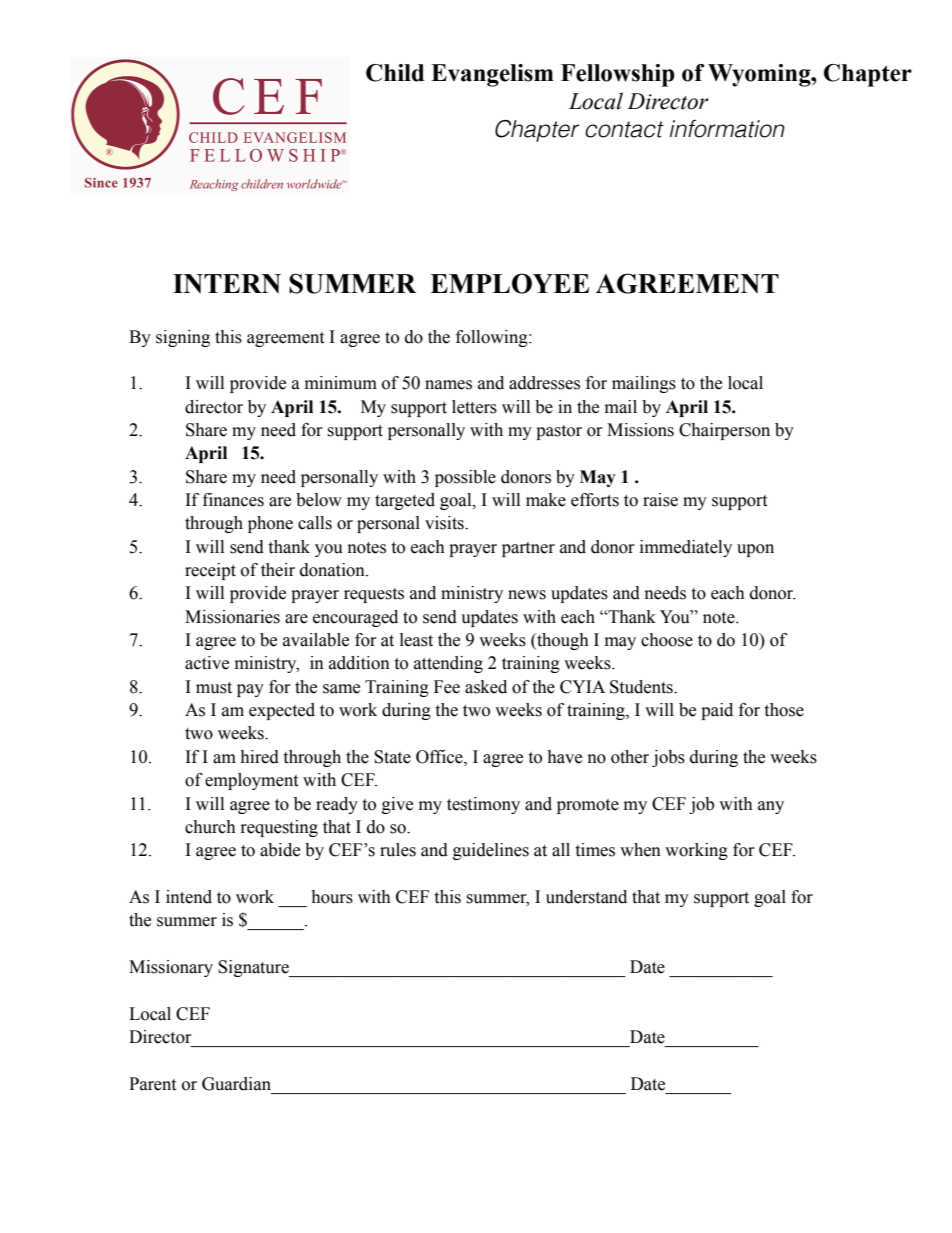  I want to click on church, so click(210, 827).
